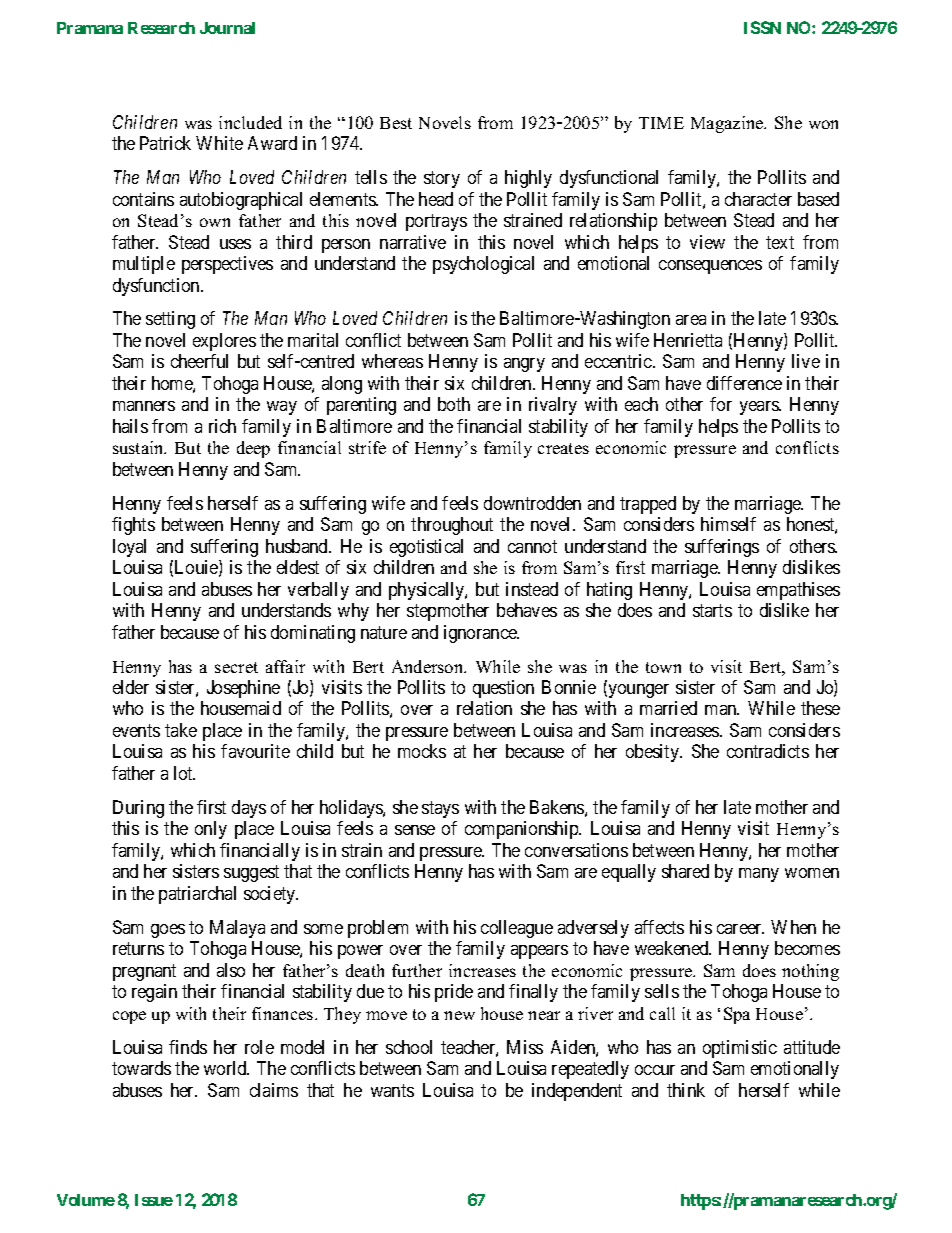 This page has height=1233, width=952. Describe the element at coordinates (392, 1090) in the page. I see `wants` at that location.
